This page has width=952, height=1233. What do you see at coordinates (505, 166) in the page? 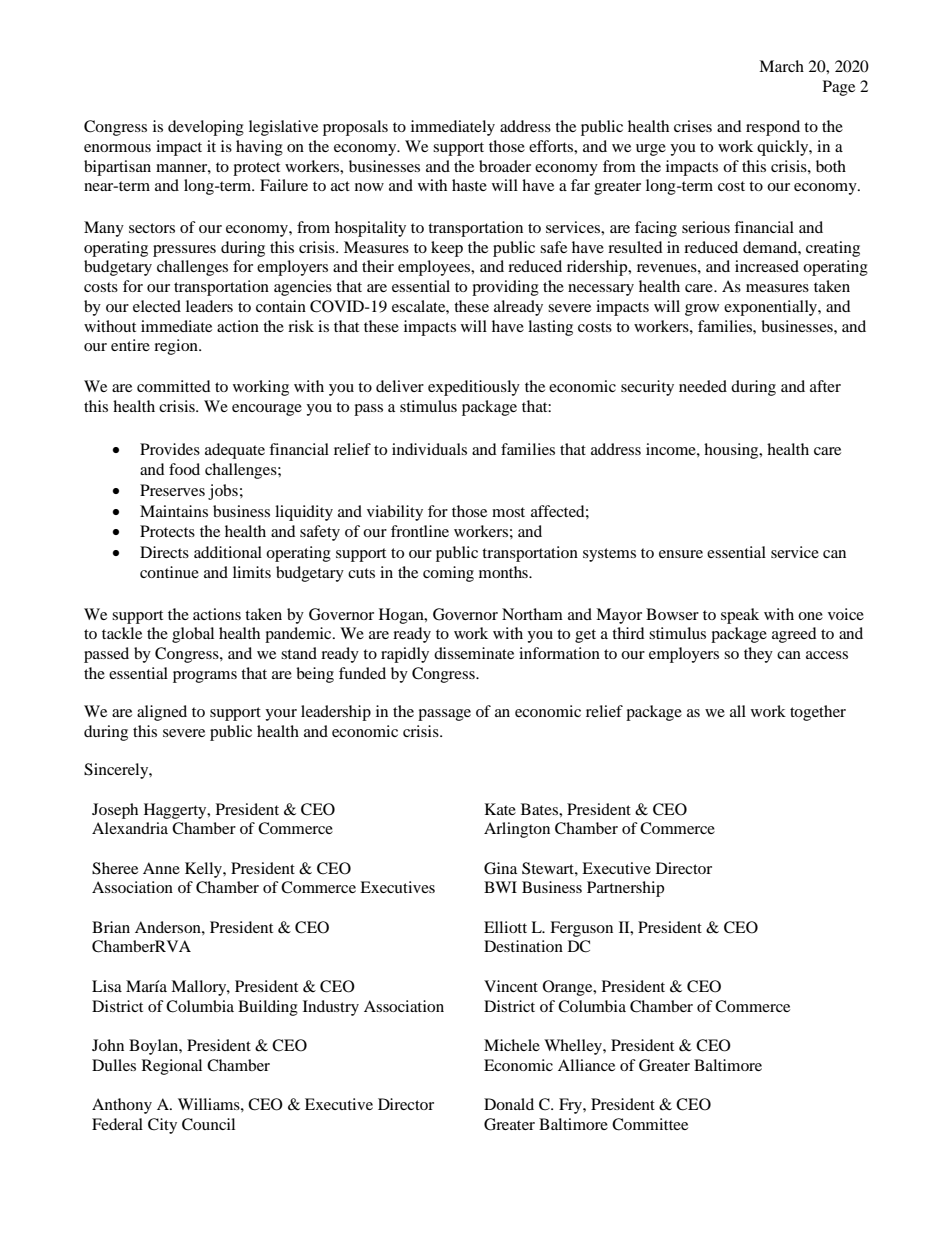
I see `broader` at bounding box center [505, 166].
